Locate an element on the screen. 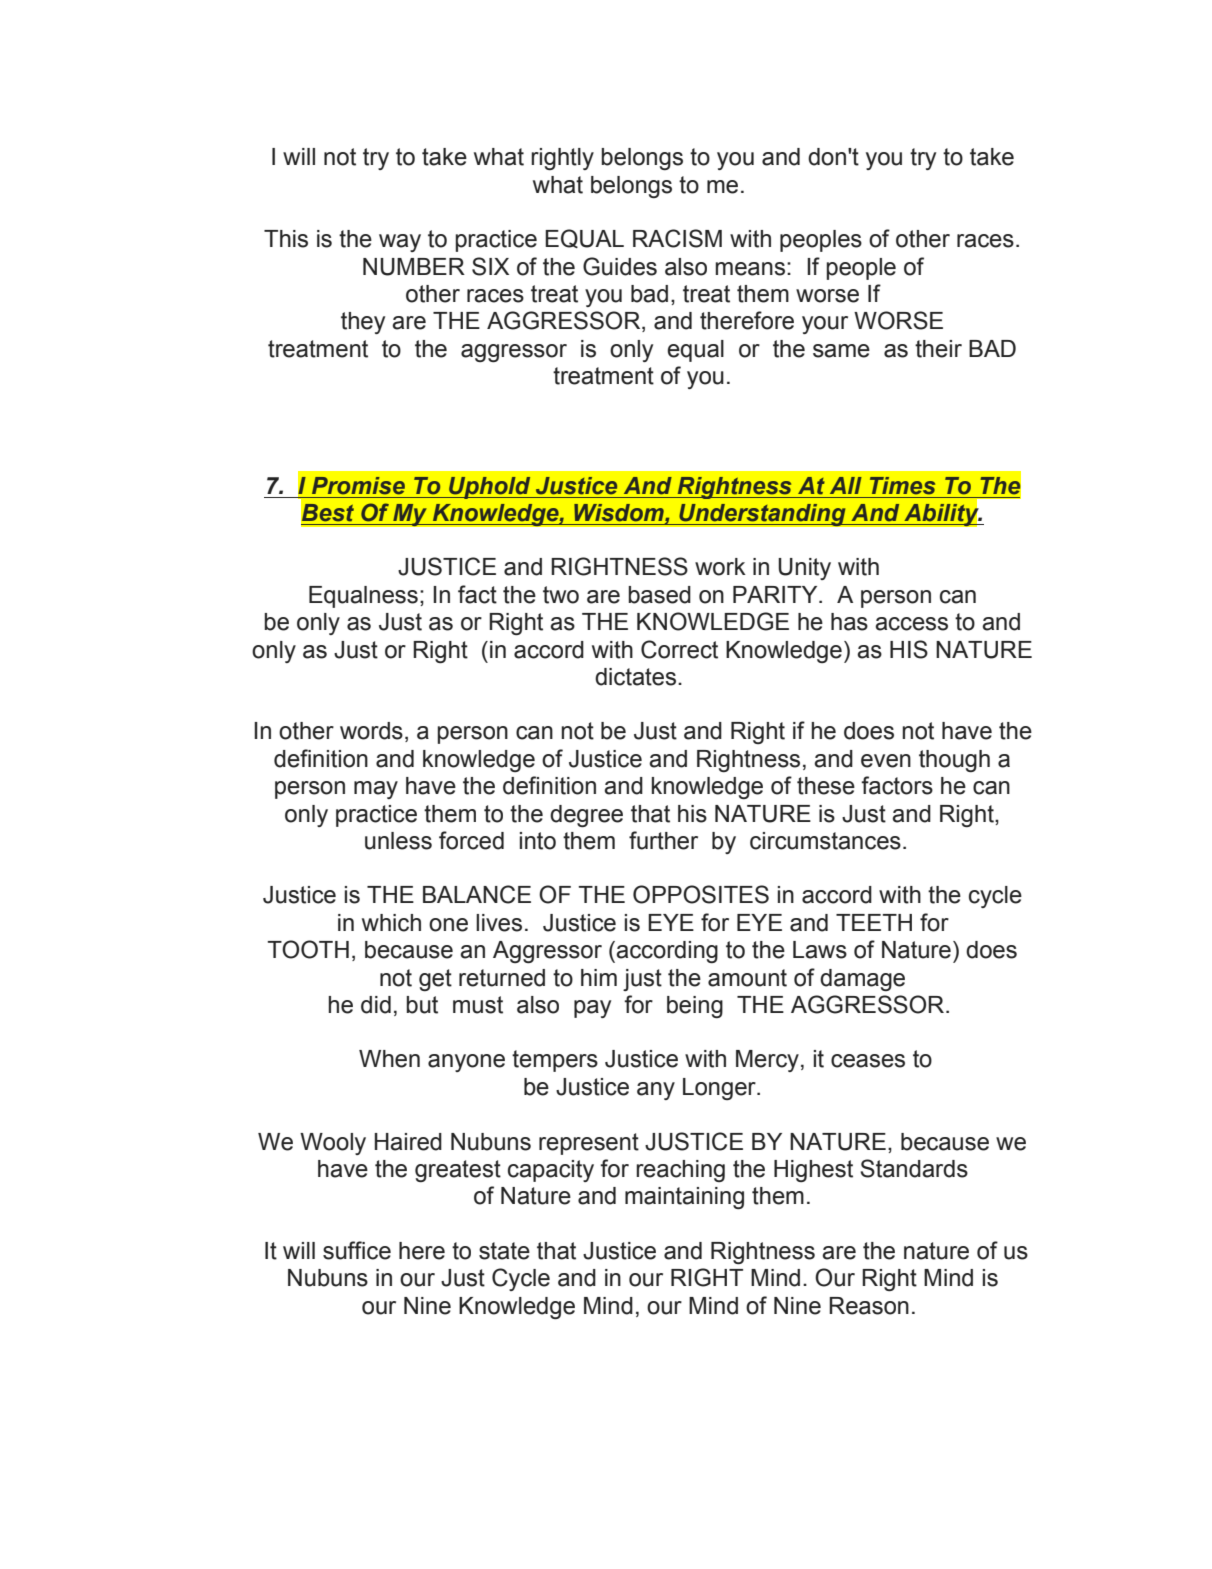  even is located at coordinates (886, 761).
